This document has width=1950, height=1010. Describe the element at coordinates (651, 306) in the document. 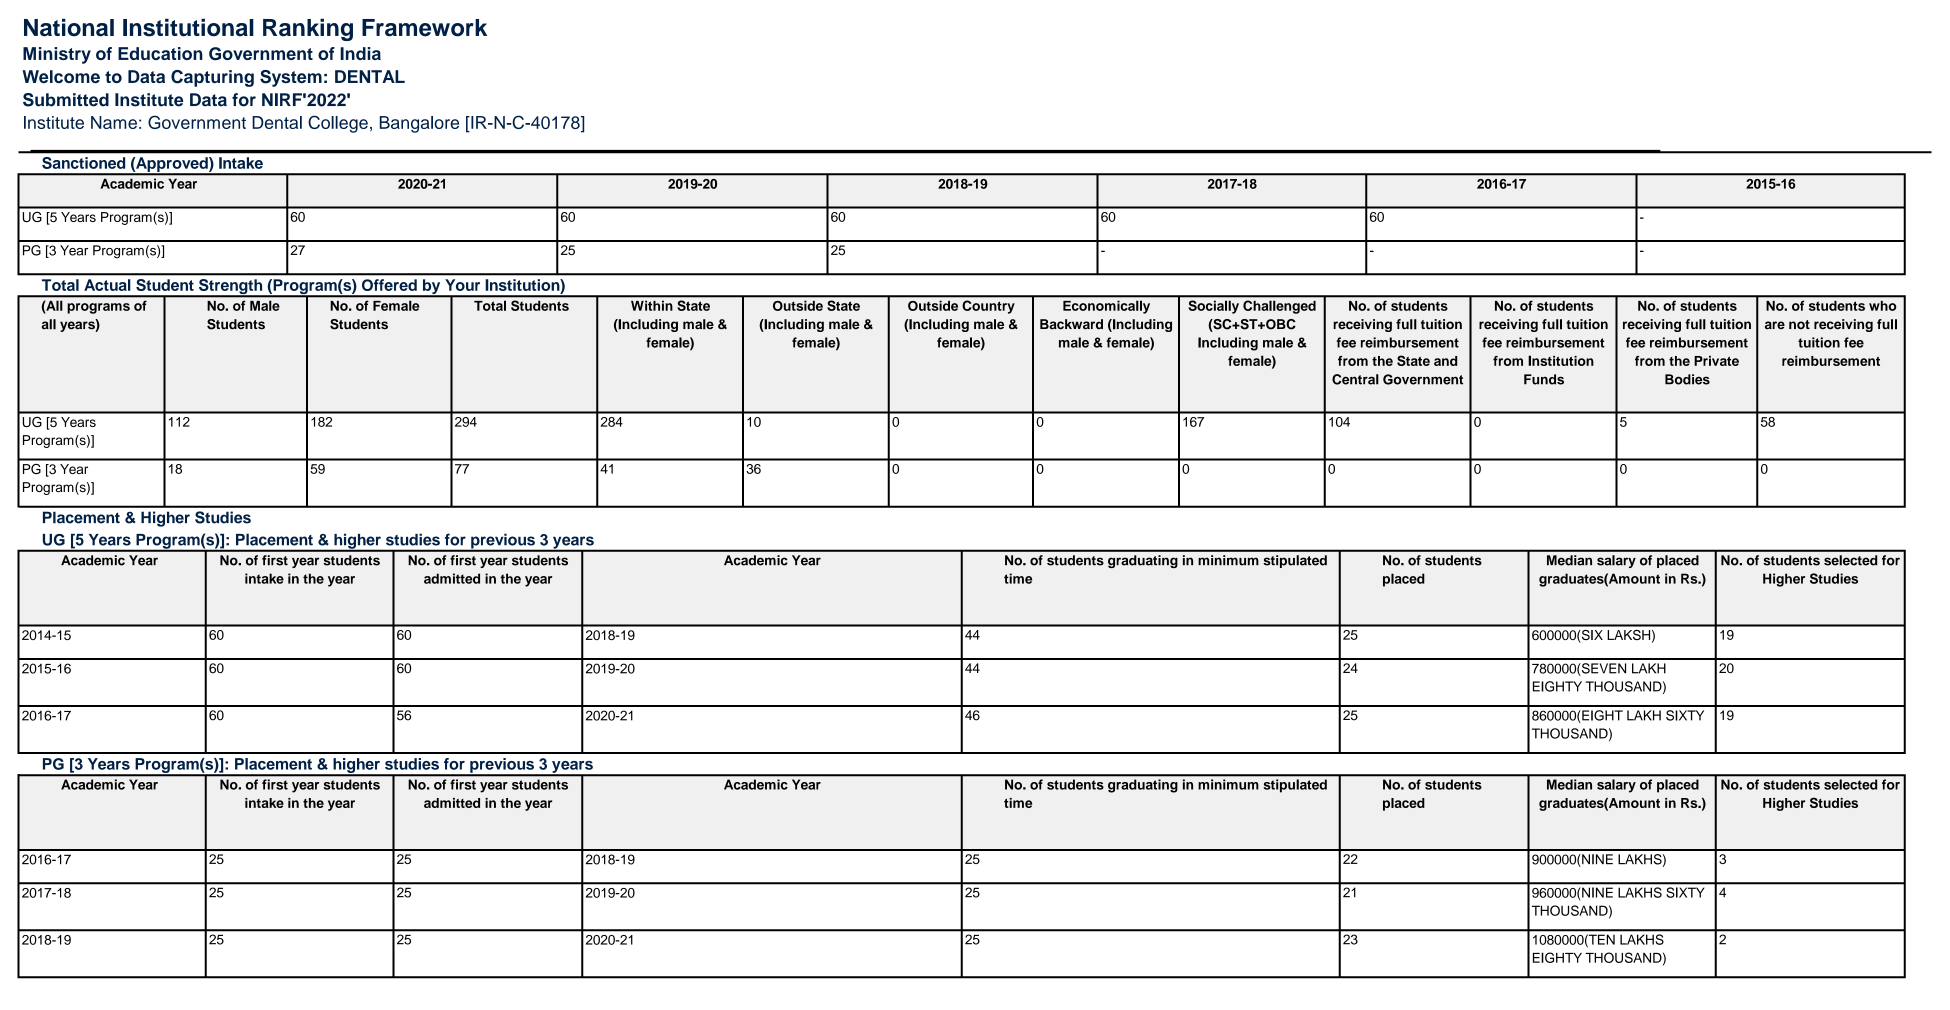

I see `Within` at that location.
